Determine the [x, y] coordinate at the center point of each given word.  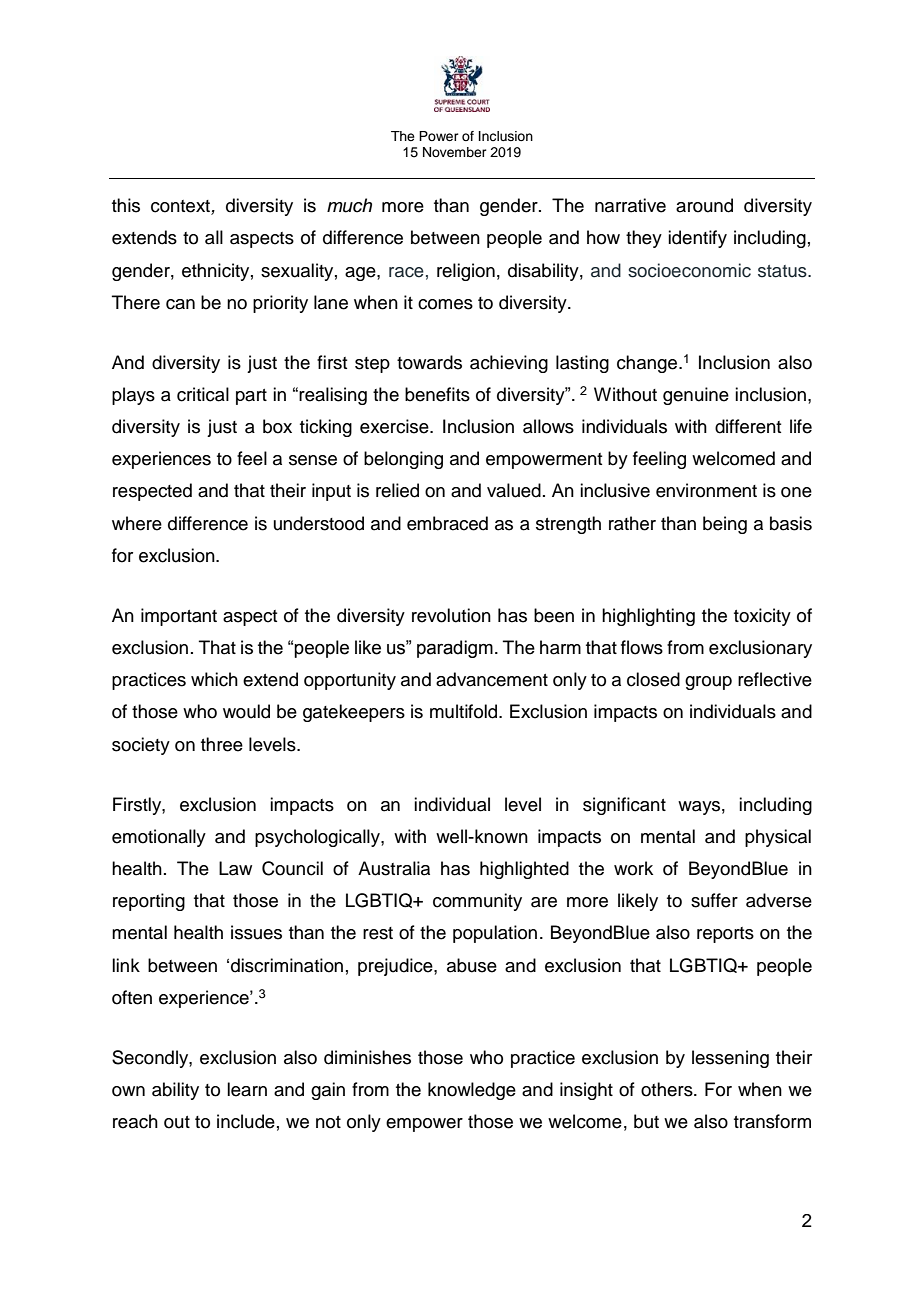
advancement [492, 679]
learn [247, 1089]
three [222, 744]
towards [429, 362]
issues [256, 932]
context [181, 207]
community [477, 902]
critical [203, 394]
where [137, 523]
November [455, 152]
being [725, 525]
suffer [714, 900]
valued [514, 490]
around [704, 205]
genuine [696, 396]
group [708, 683]
